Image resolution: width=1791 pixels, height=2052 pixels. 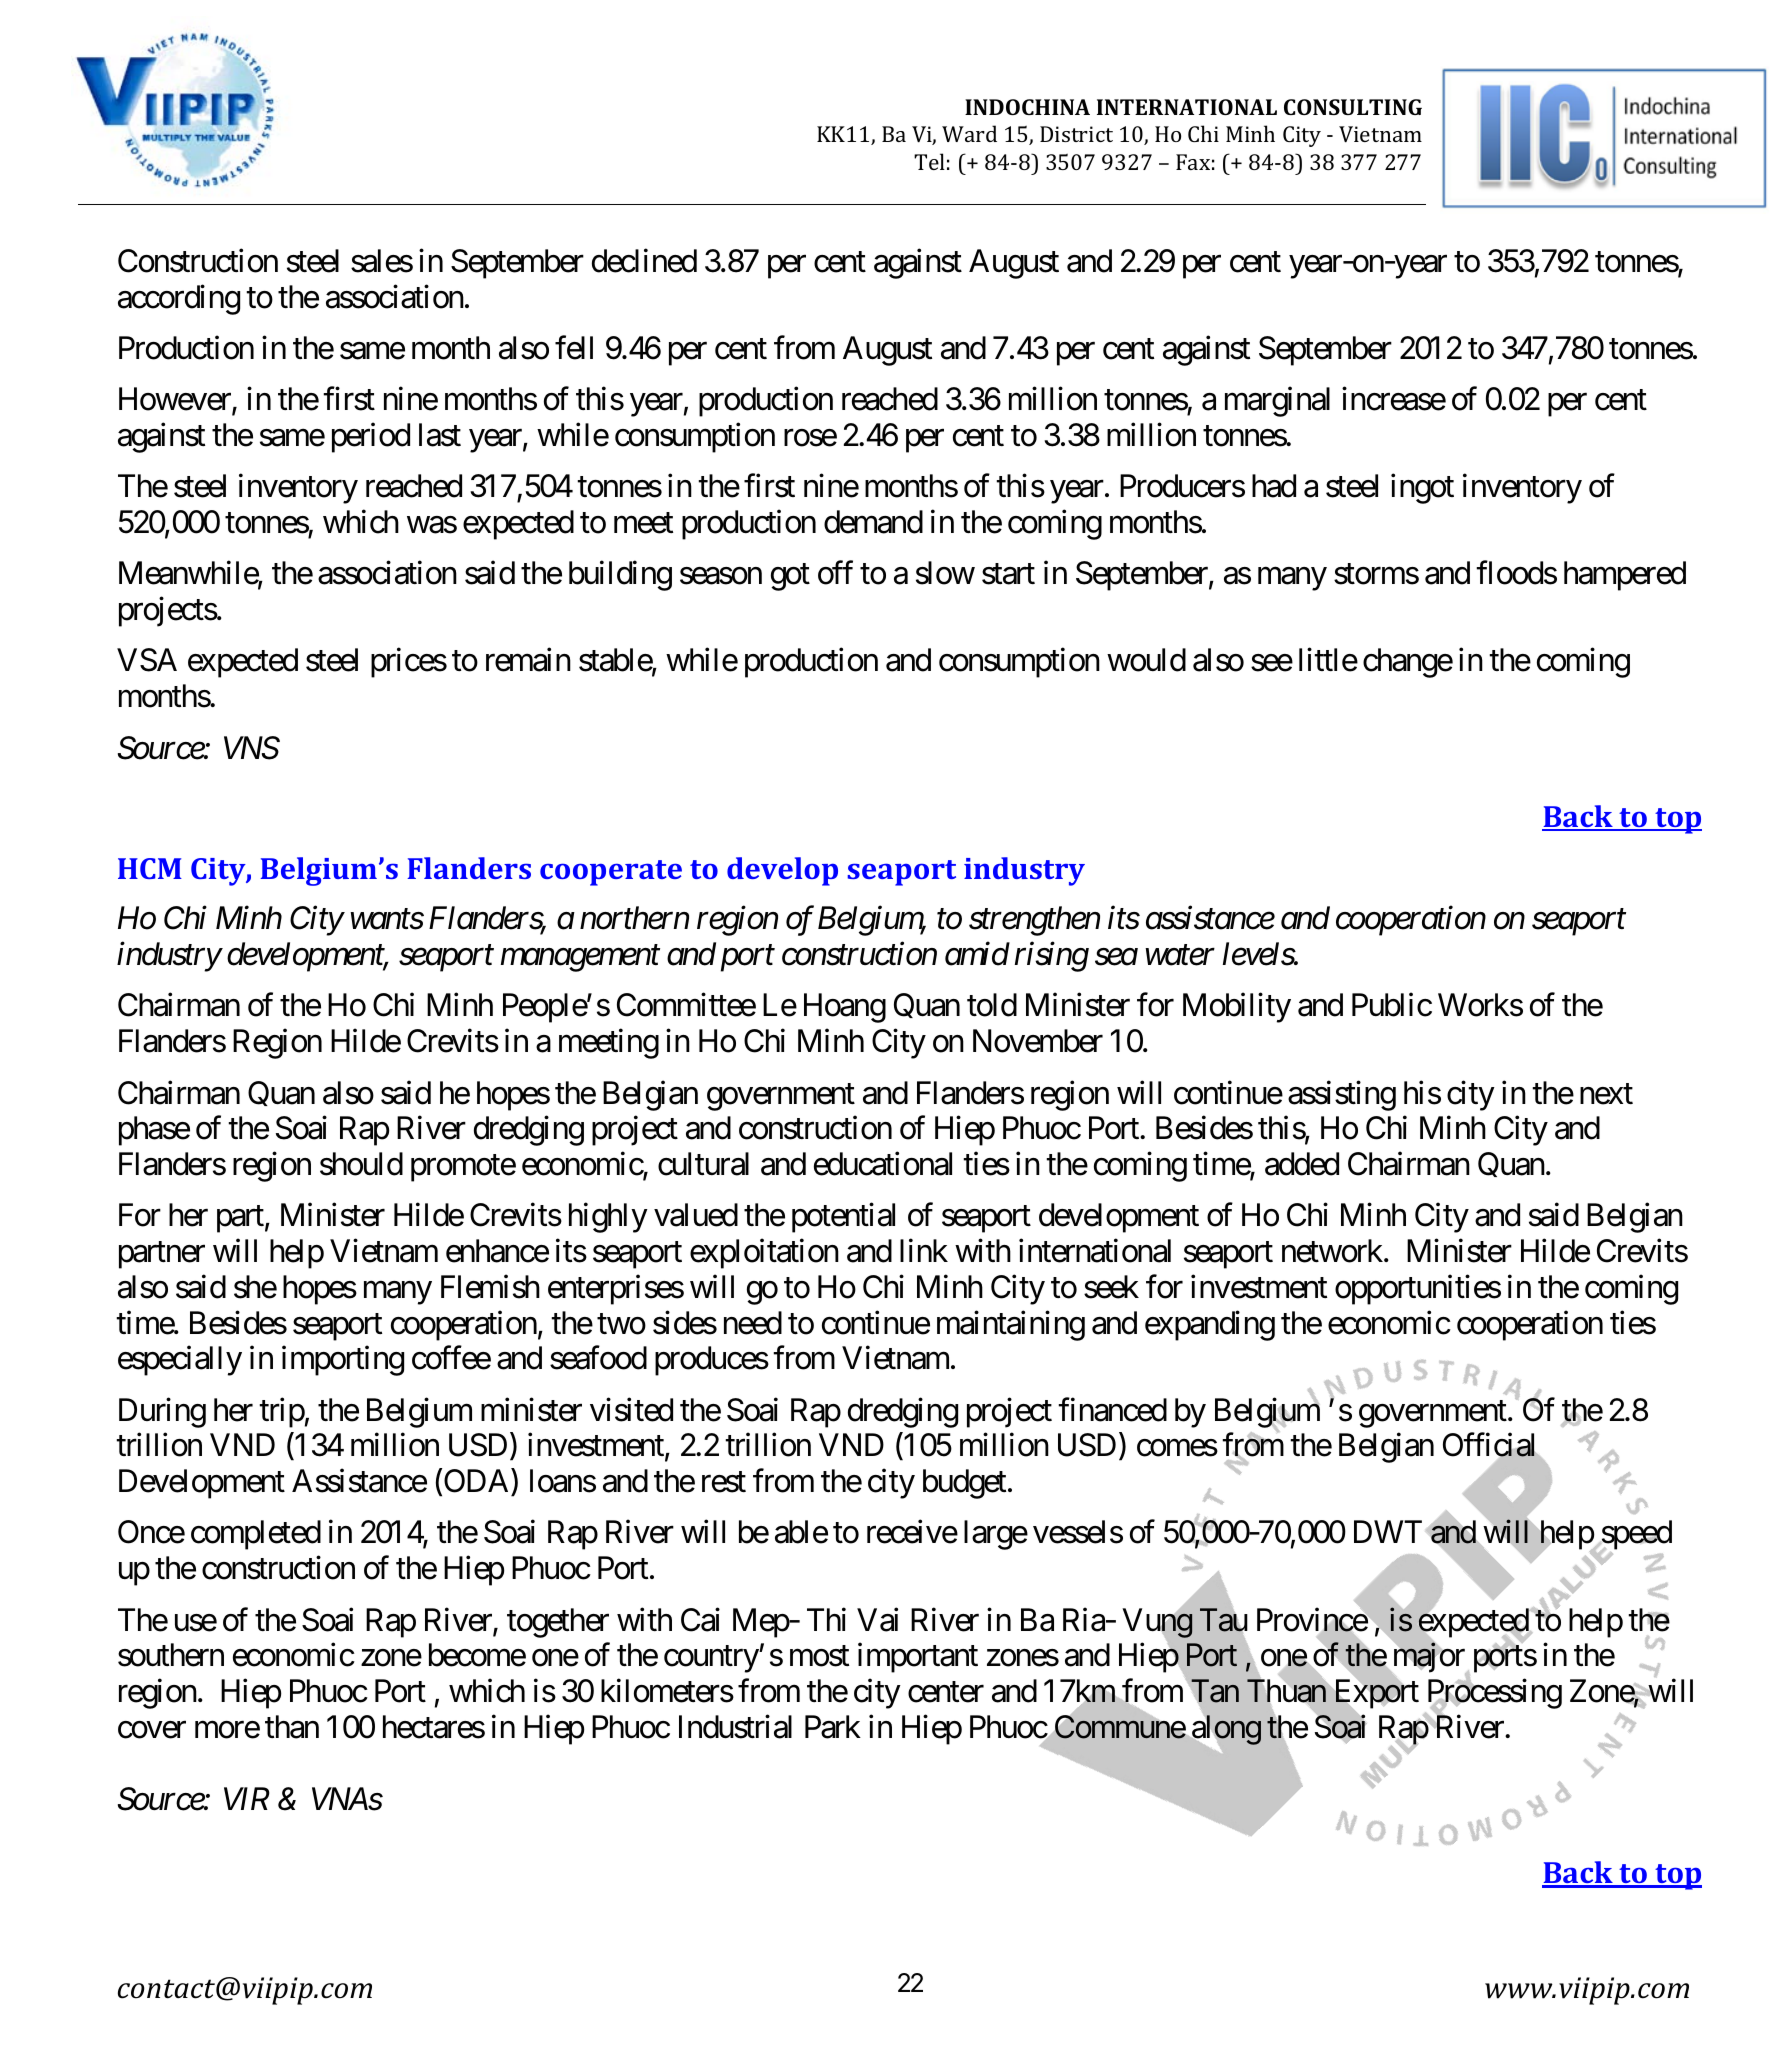 What do you see at coordinates (1027, 107) in the screenshot?
I see `INDOCHINA` at bounding box center [1027, 107].
